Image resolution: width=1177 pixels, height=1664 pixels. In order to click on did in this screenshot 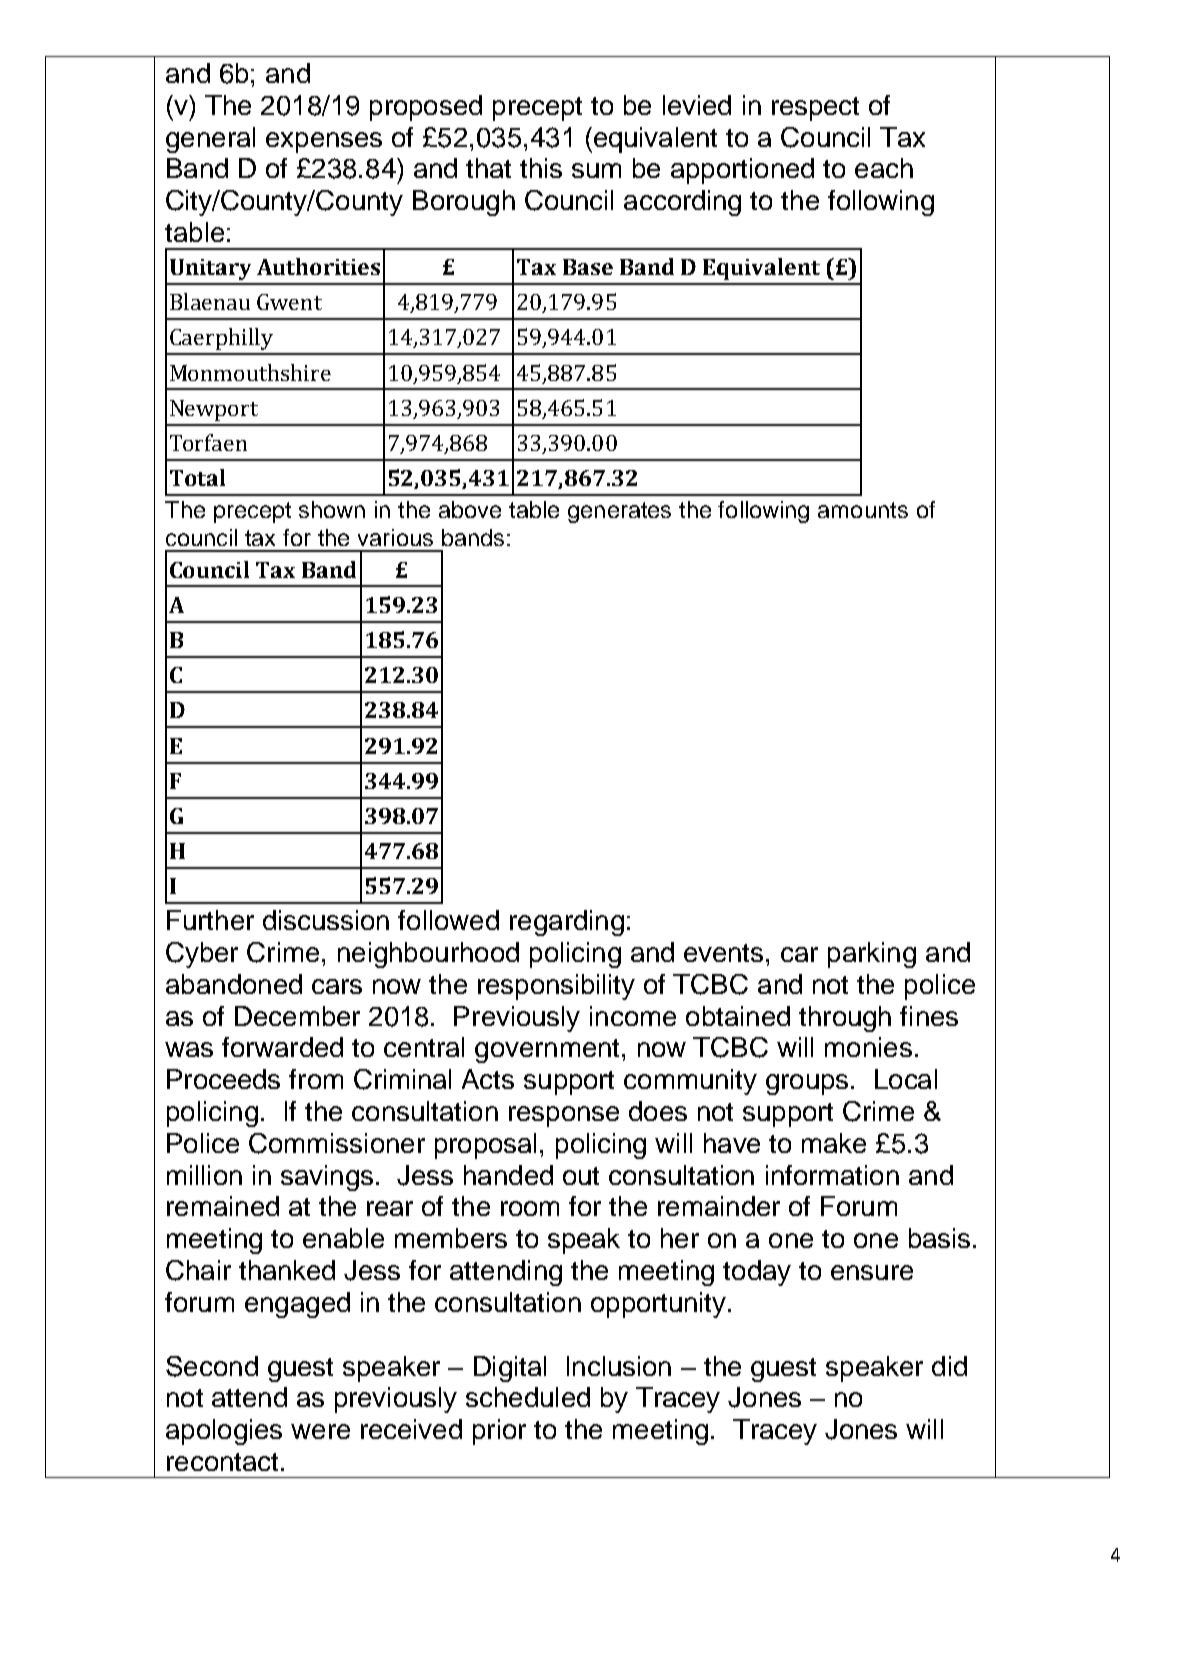, I will do `click(949, 1366)`.
